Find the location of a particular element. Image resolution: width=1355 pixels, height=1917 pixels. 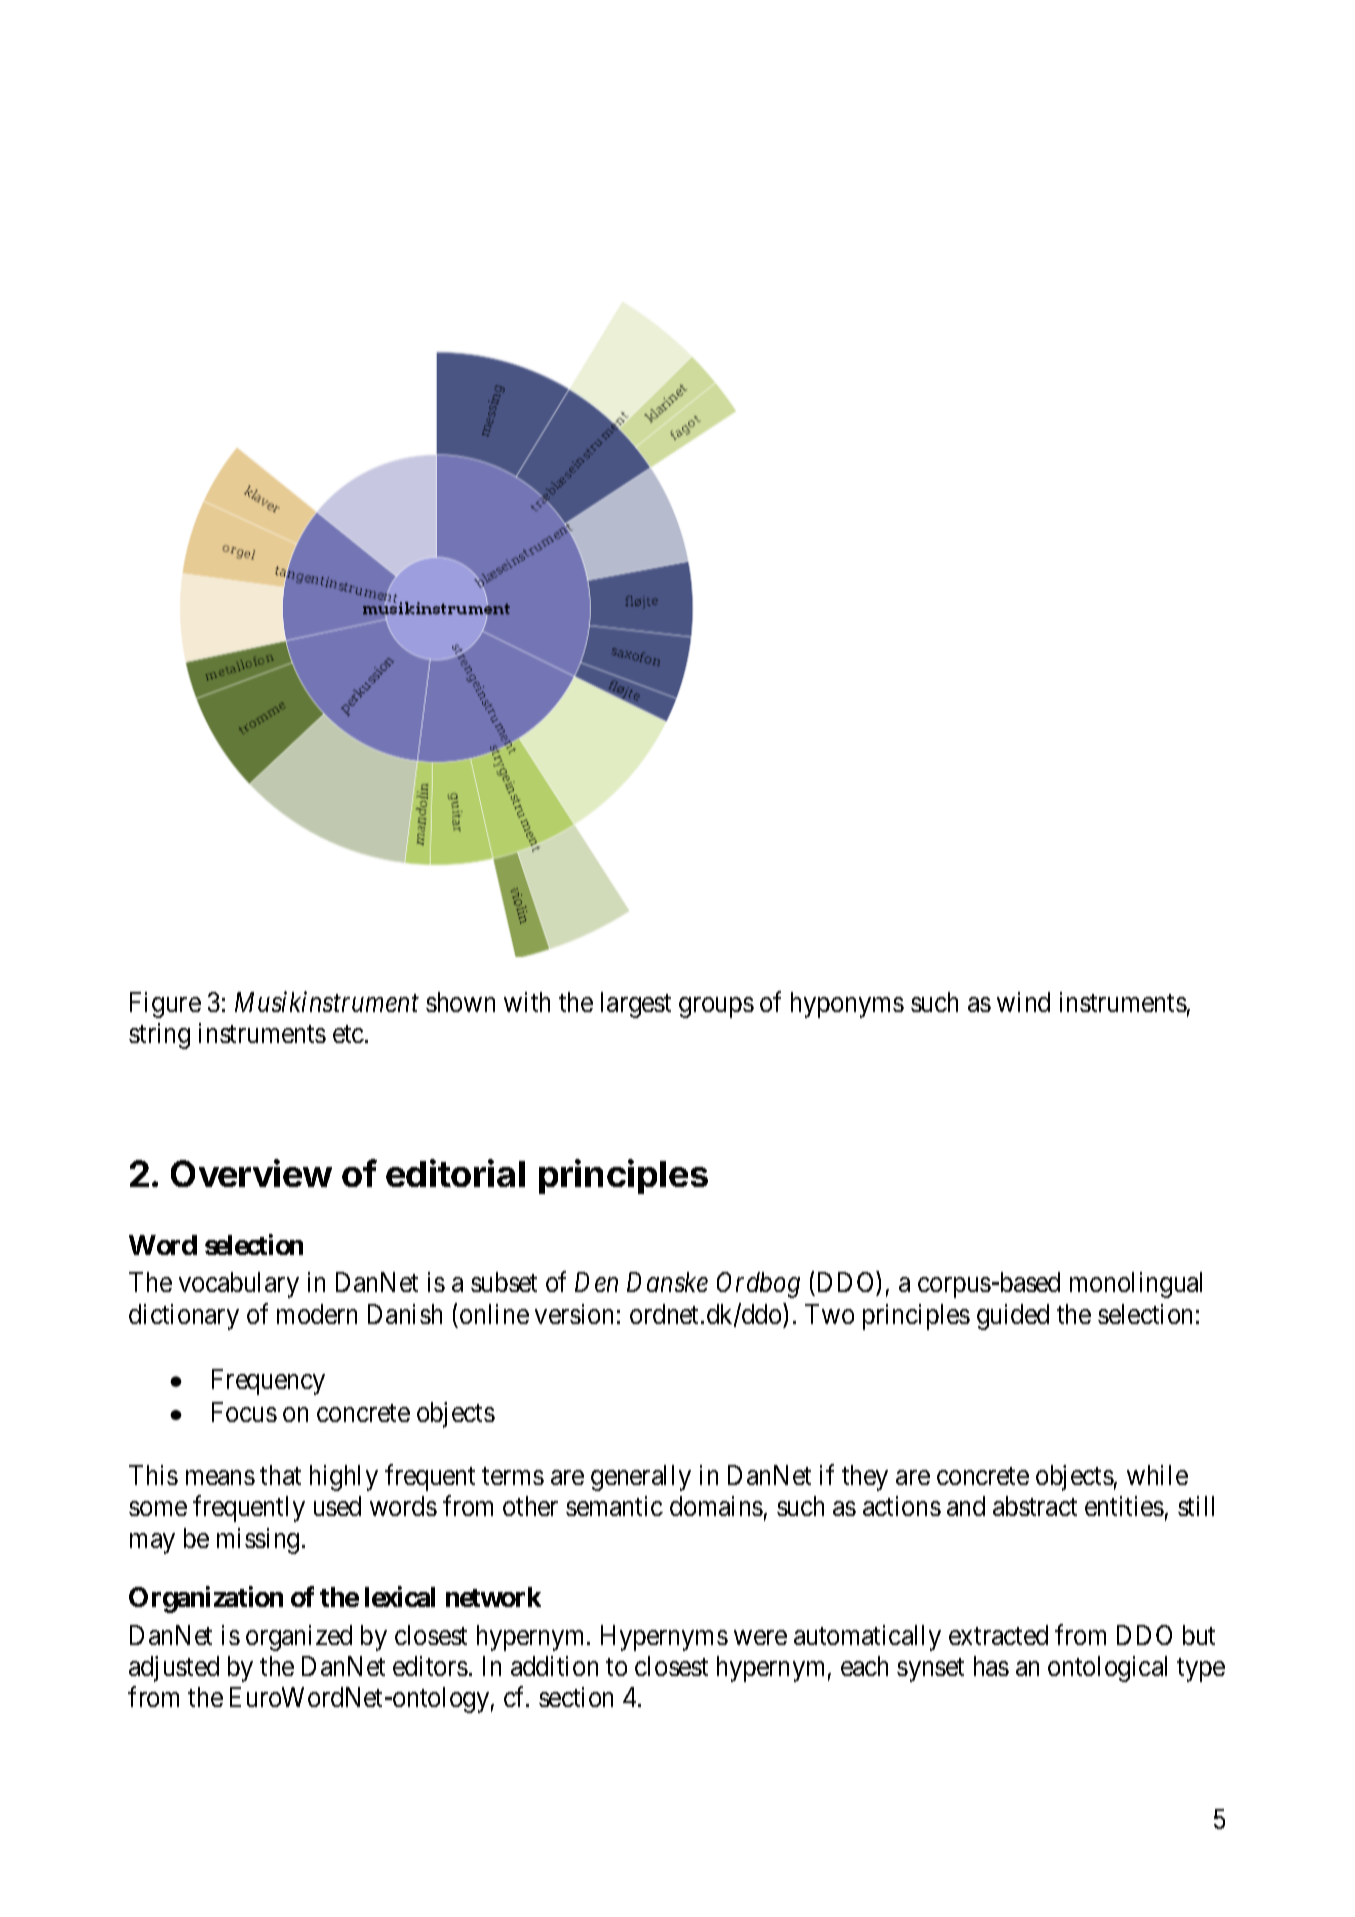

groups is located at coordinates (716, 1007).
